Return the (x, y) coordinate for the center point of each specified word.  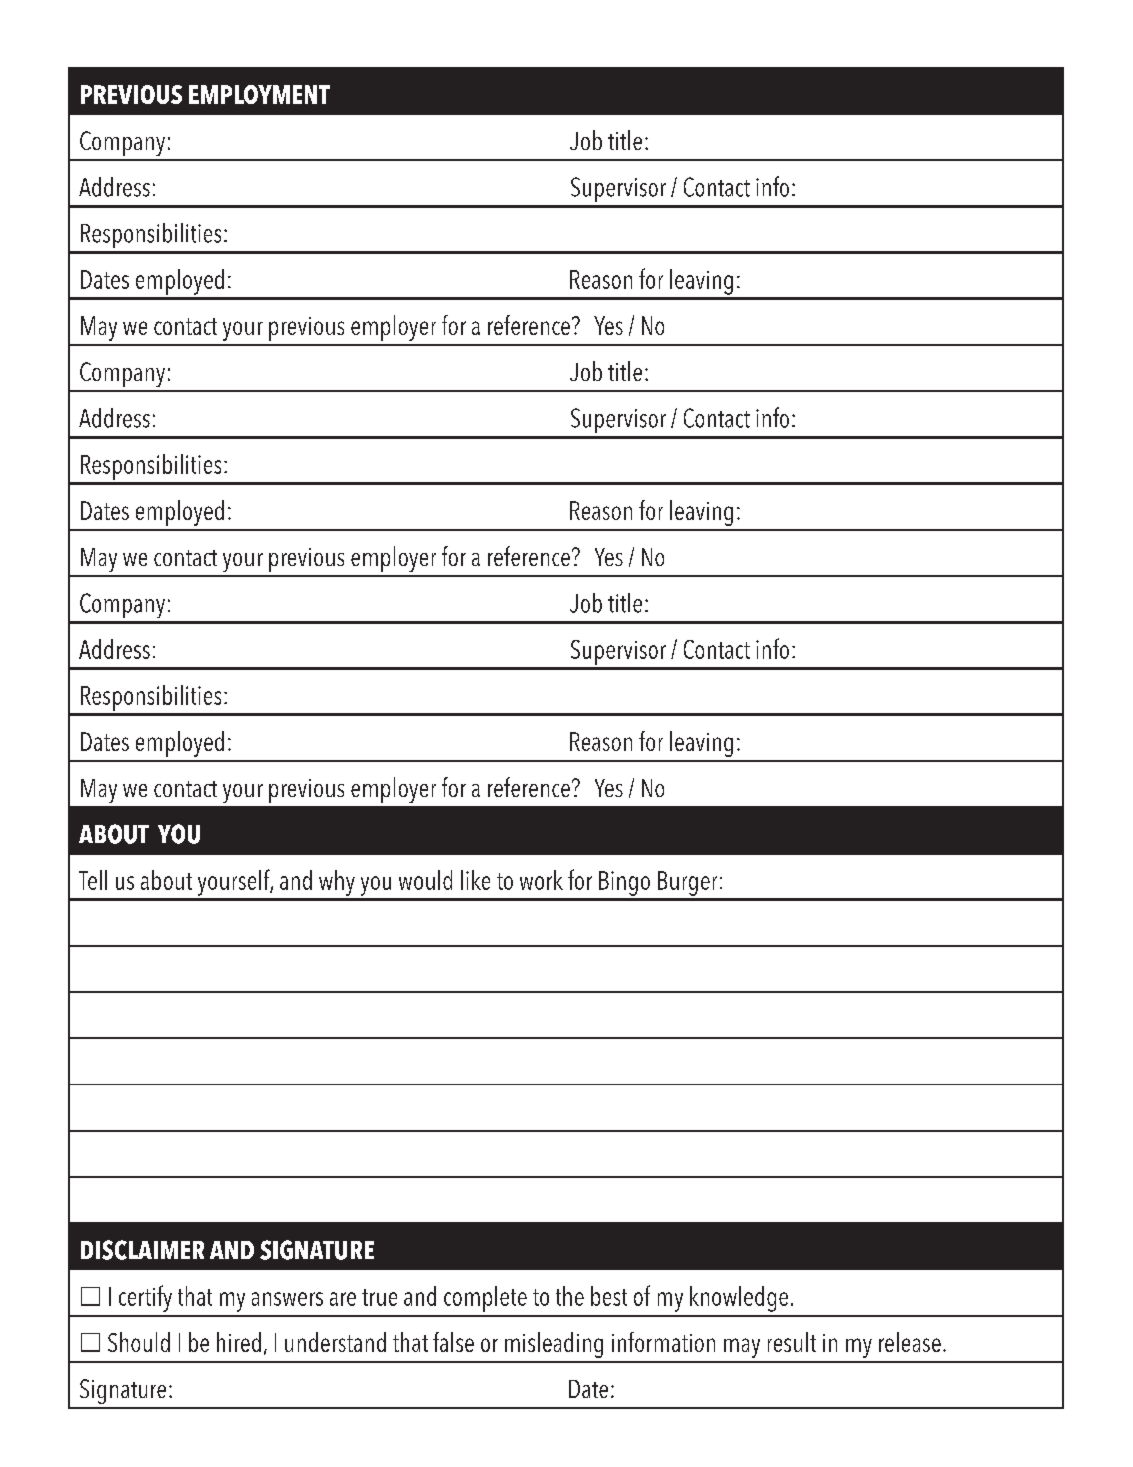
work (541, 880)
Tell (93, 880)
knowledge (739, 1299)
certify (145, 1298)
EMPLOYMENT (259, 94)
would (425, 880)
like (475, 880)
